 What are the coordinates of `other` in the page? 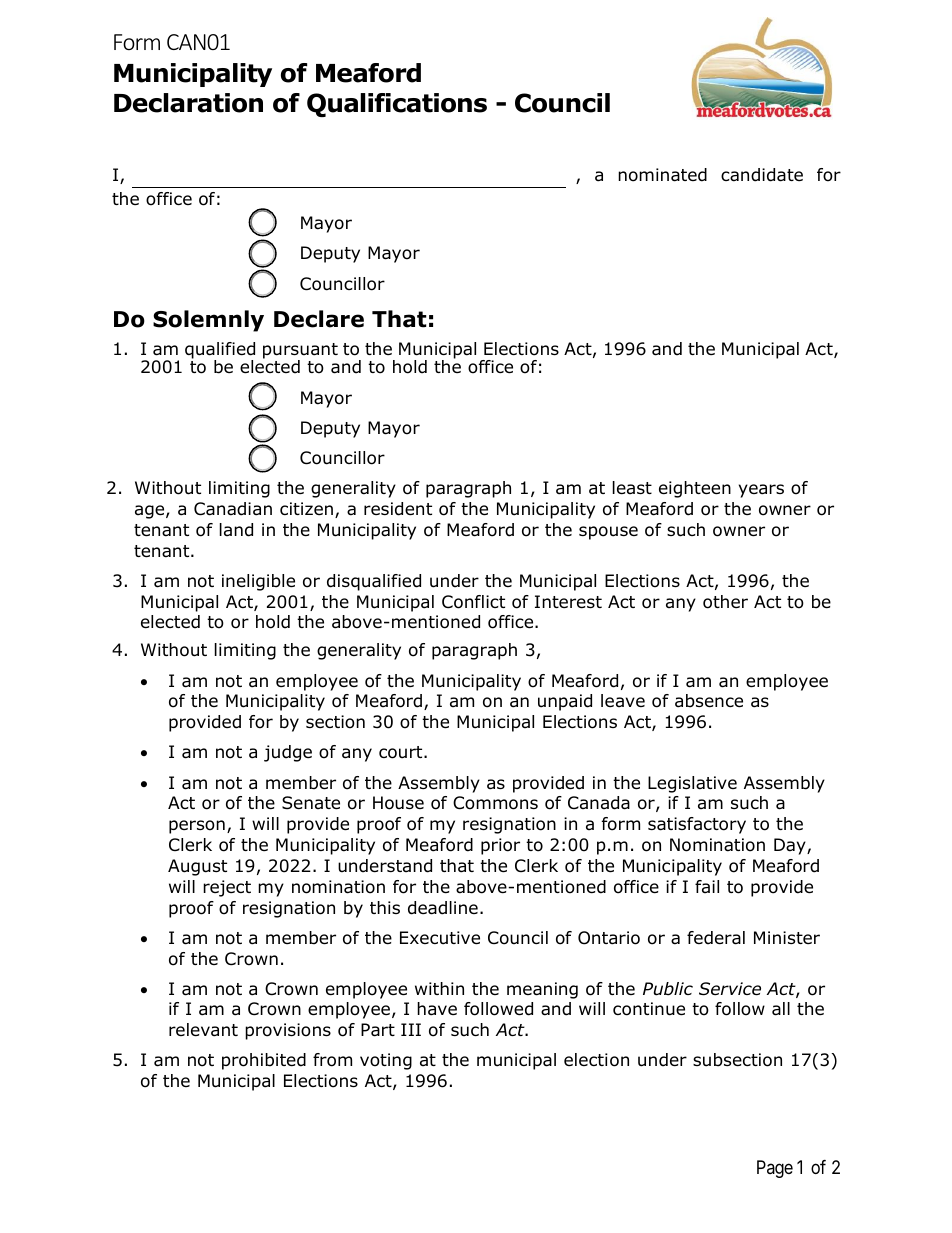 It's located at (725, 602).
